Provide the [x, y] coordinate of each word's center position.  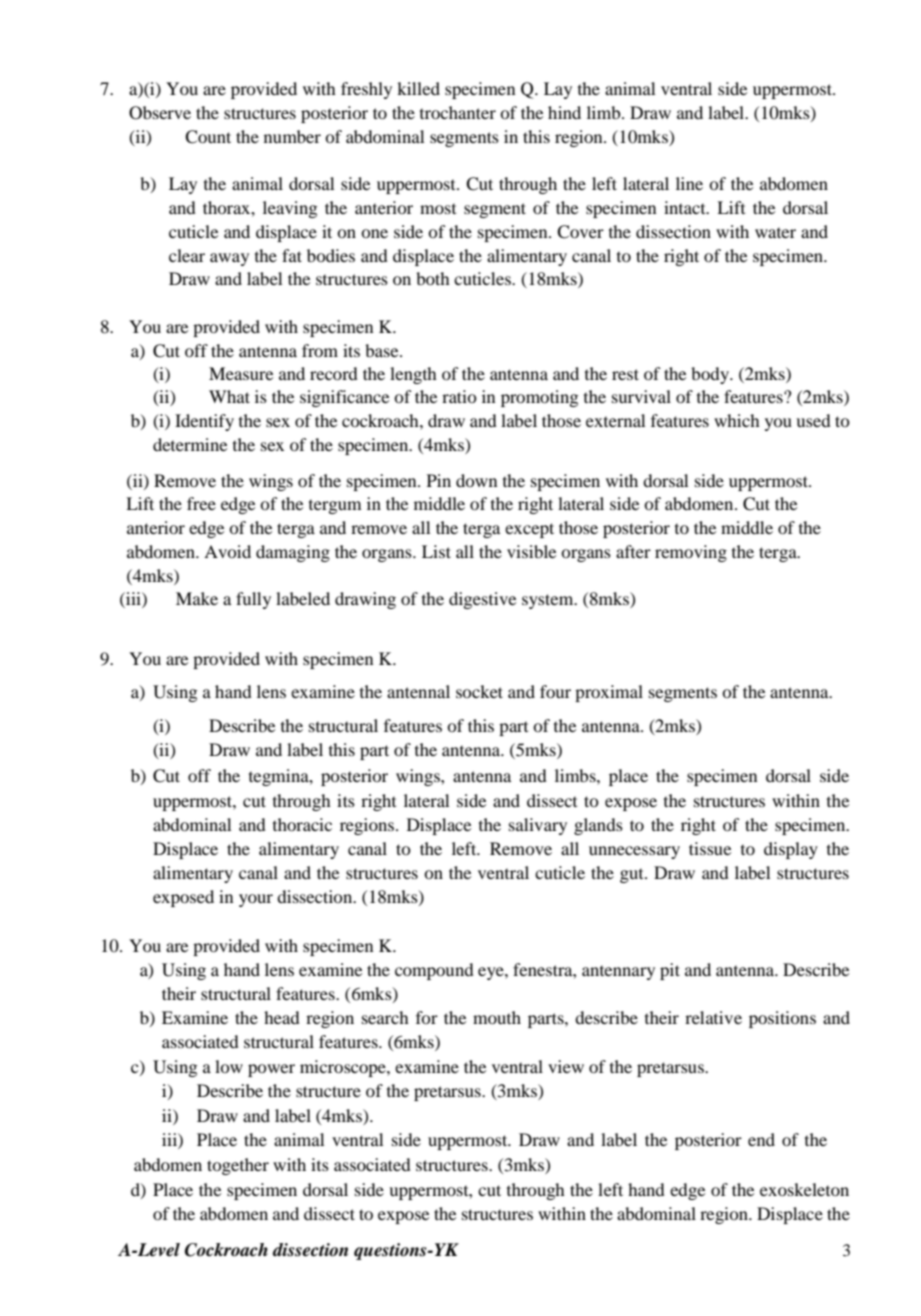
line [689, 183]
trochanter [458, 112]
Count [208, 137]
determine [190, 444]
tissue [710, 848]
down [476, 480]
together [238, 1166]
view [566, 1066]
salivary [538, 826]
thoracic [302, 824]
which [737, 420]
